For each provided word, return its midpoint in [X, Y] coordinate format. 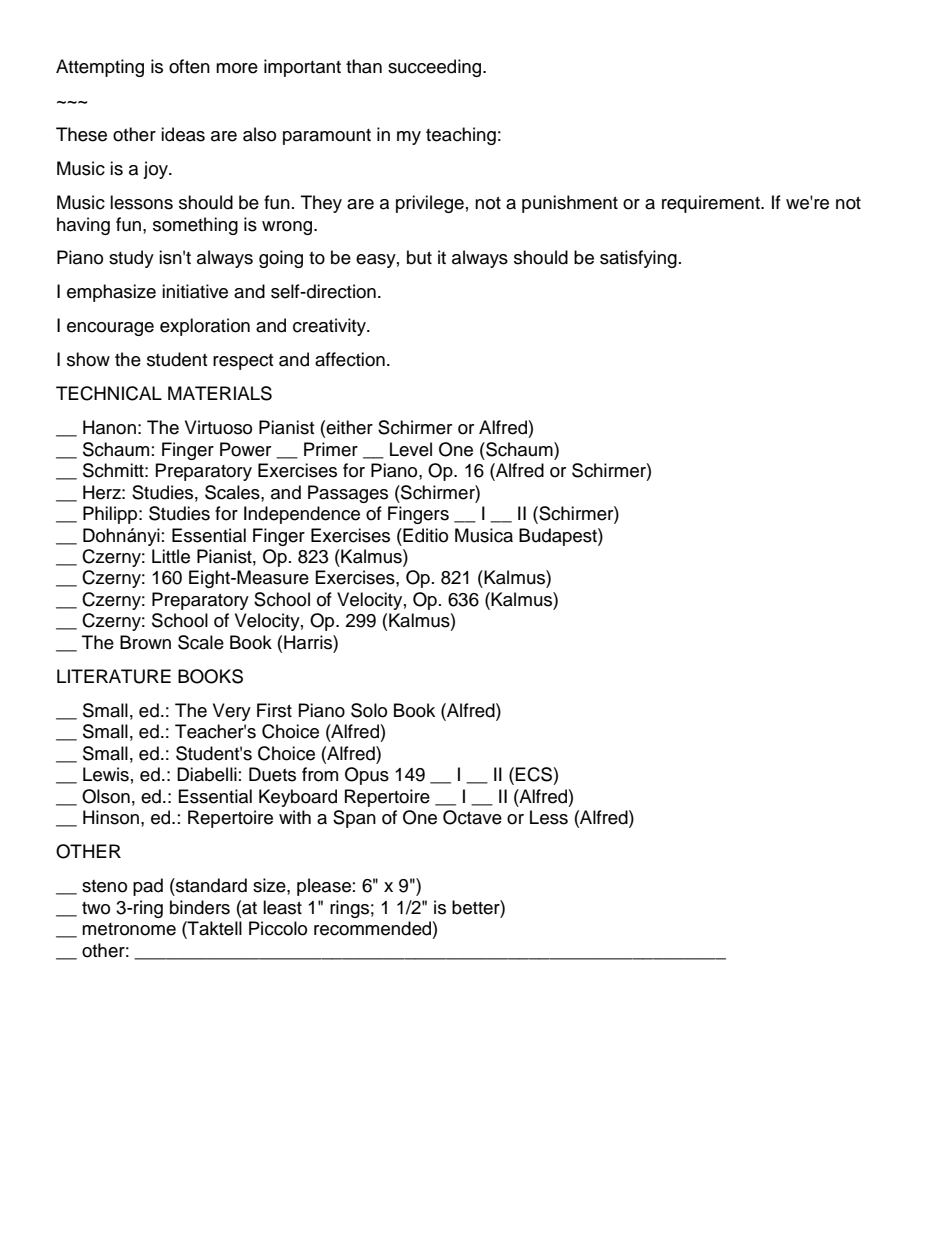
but [419, 257]
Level [411, 449]
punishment [570, 204]
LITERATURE [114, 676]
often [189, 66]
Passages [348, 494]
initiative [195, 291]
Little [171, 556]
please [324, 887]
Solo [369, 710]
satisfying [638, 259]
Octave [472, 817]
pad [148, 887]
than [364, 66]
